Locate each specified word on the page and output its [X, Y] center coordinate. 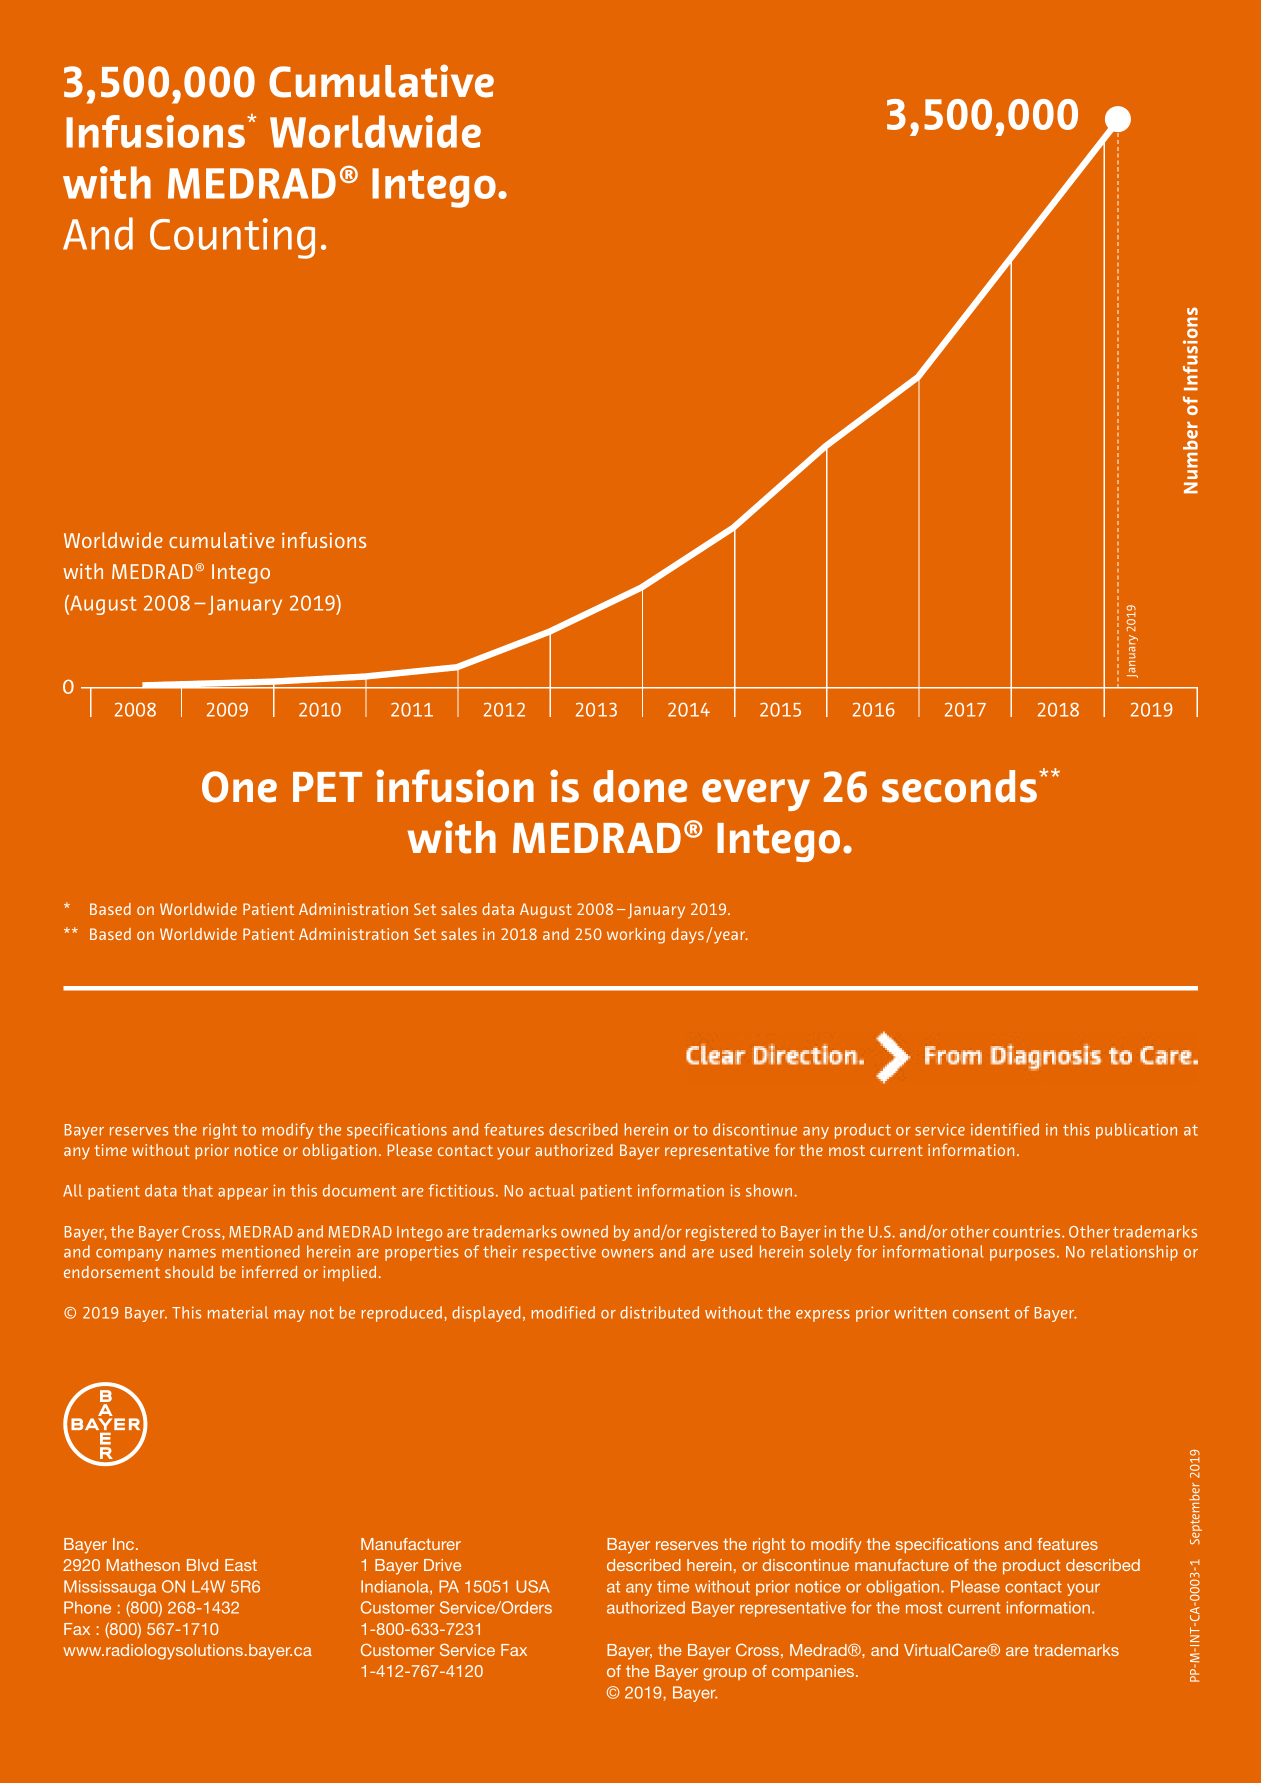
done [640, 786]
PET [327, 787]
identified [1005, 1129]
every [756, 795]
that [197, 1190]
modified [563, 1312]
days [687, 936]
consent [981, 1313]
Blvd [202, 1565]
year [731, 937]
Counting [232, 238]
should [189, 1272]
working [636, 936]
